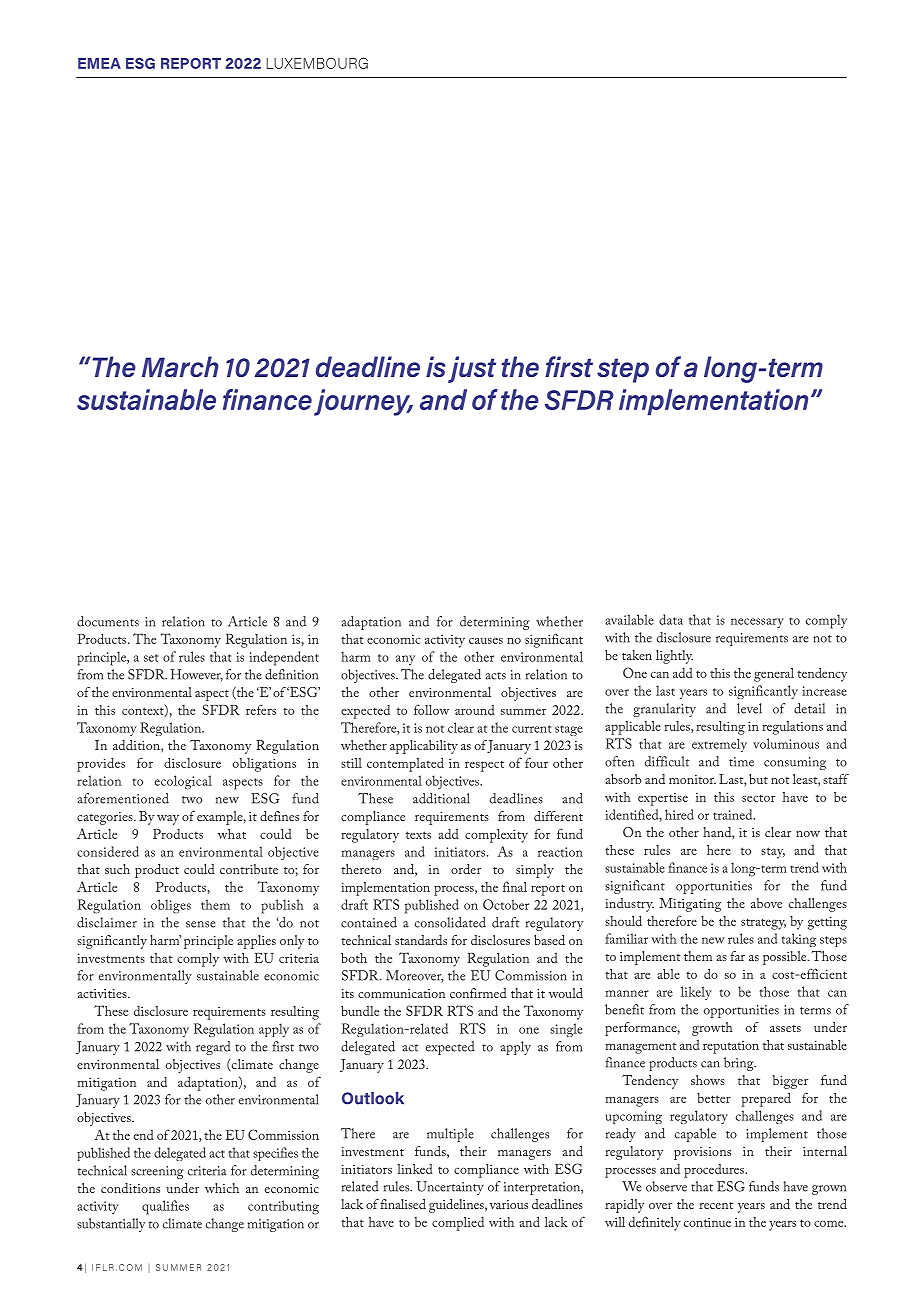 This screenshot has width=924, height=1308. I want to click on just, so click(472, 369).
